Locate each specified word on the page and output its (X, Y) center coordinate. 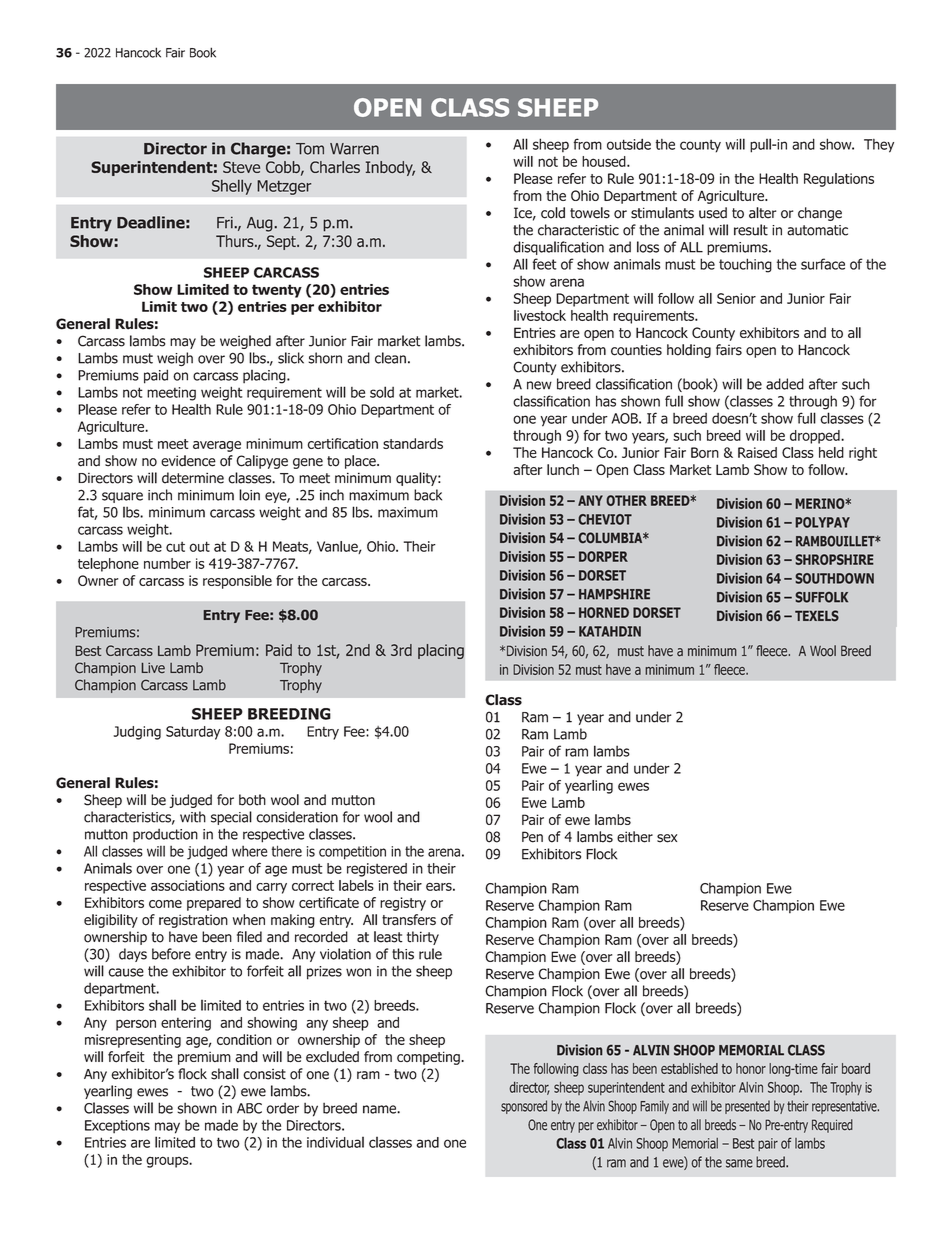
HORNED (604, 612)
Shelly (232, 187)
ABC (249, 1108)
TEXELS (817, 615)
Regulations (839, 180)
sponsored (524, 1107)
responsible (237, 582)
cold (553, 213)
